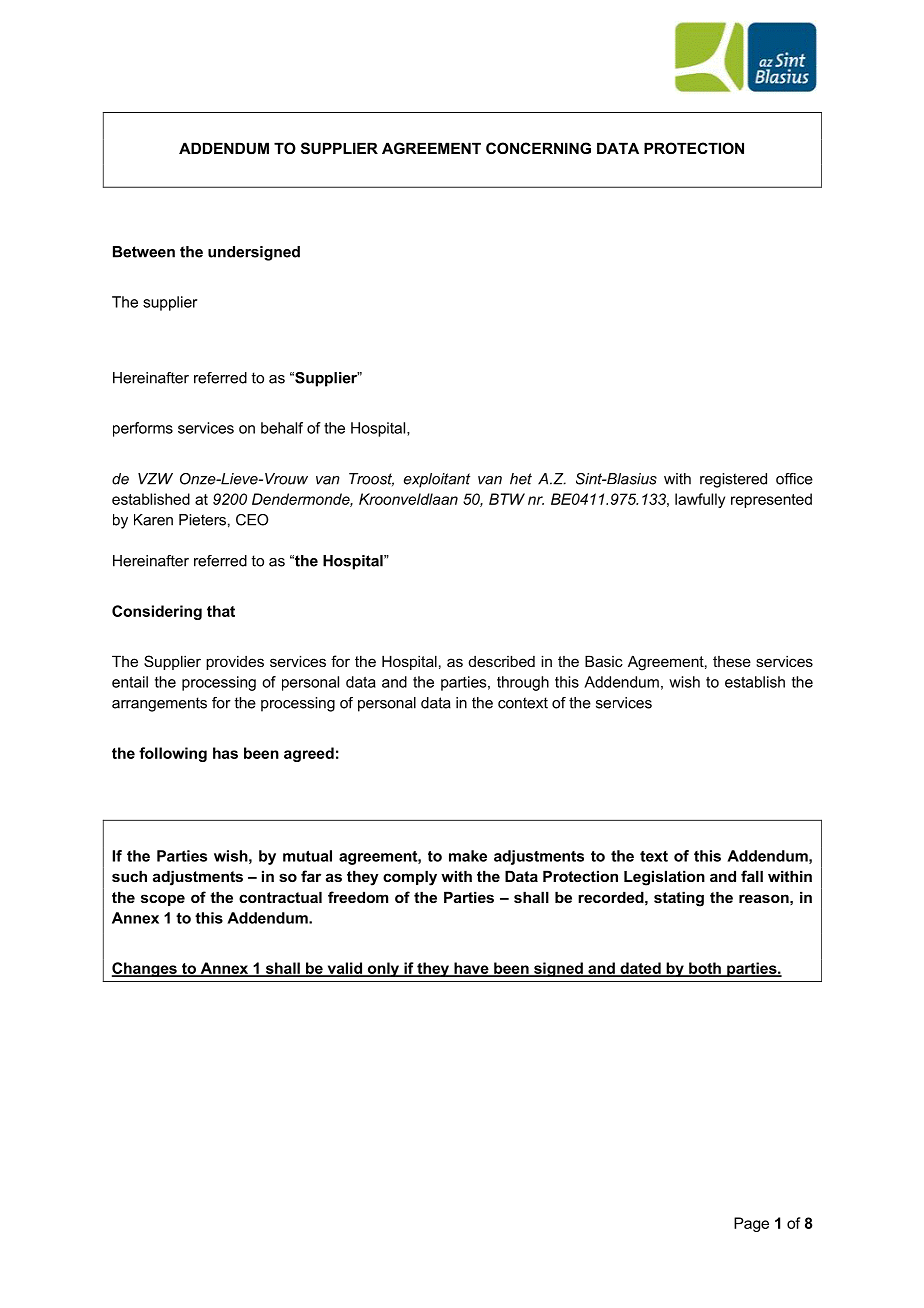 The image size is (924, 1308). What do you see at coordinates (145, 969) in the screenshot?
I see `Changes` at bounding box center [145, 969].
